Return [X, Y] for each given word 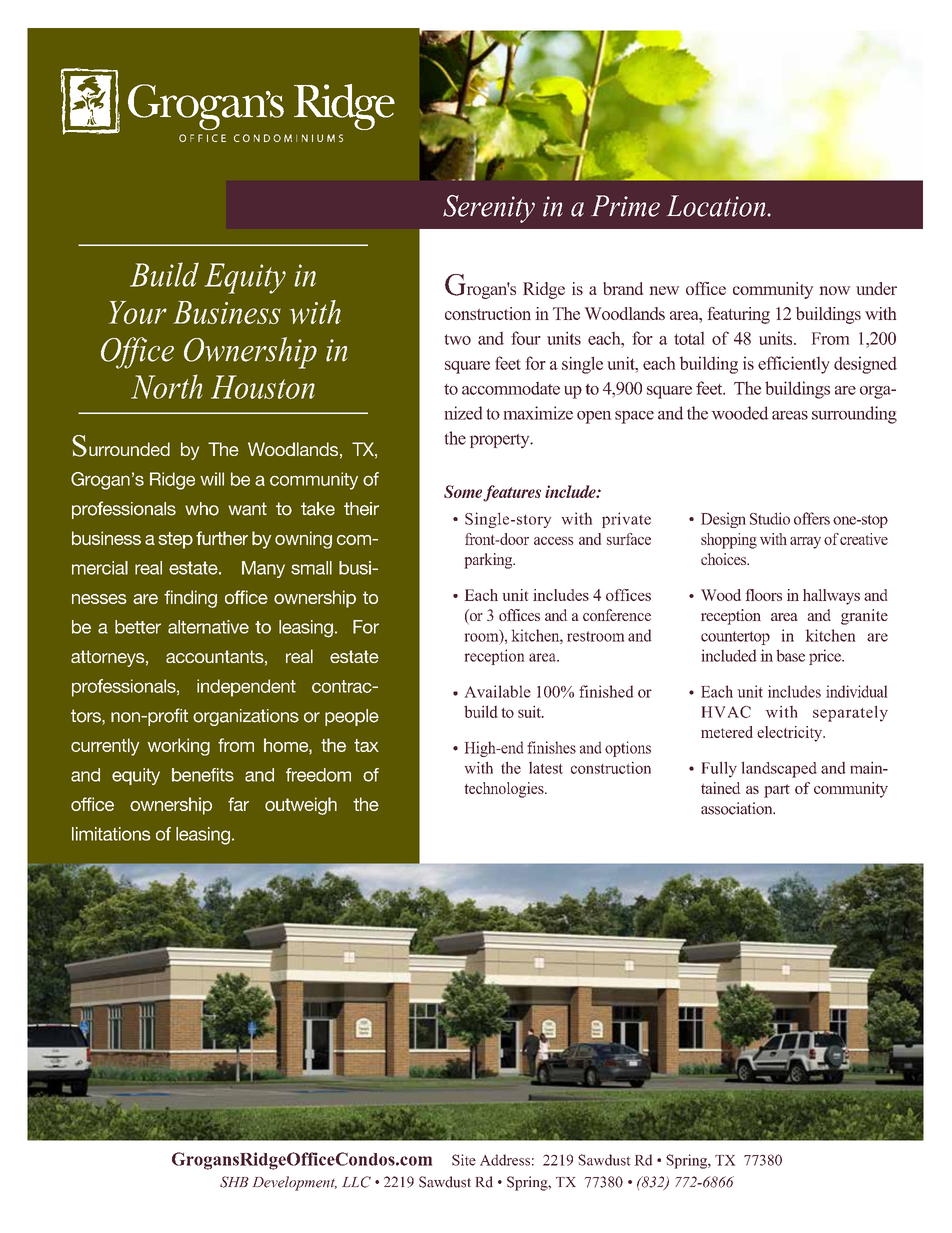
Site [464, 1160]
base [790, 655]
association [738, 808]
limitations [111, 834]
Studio [770, 518]
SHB [234, 1182]
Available [498, 691]
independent [246, 688]
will [212, 479]
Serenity [489, 209]
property [501, 441]
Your [138, 312]
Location [717, 206]
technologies [505, 790]
